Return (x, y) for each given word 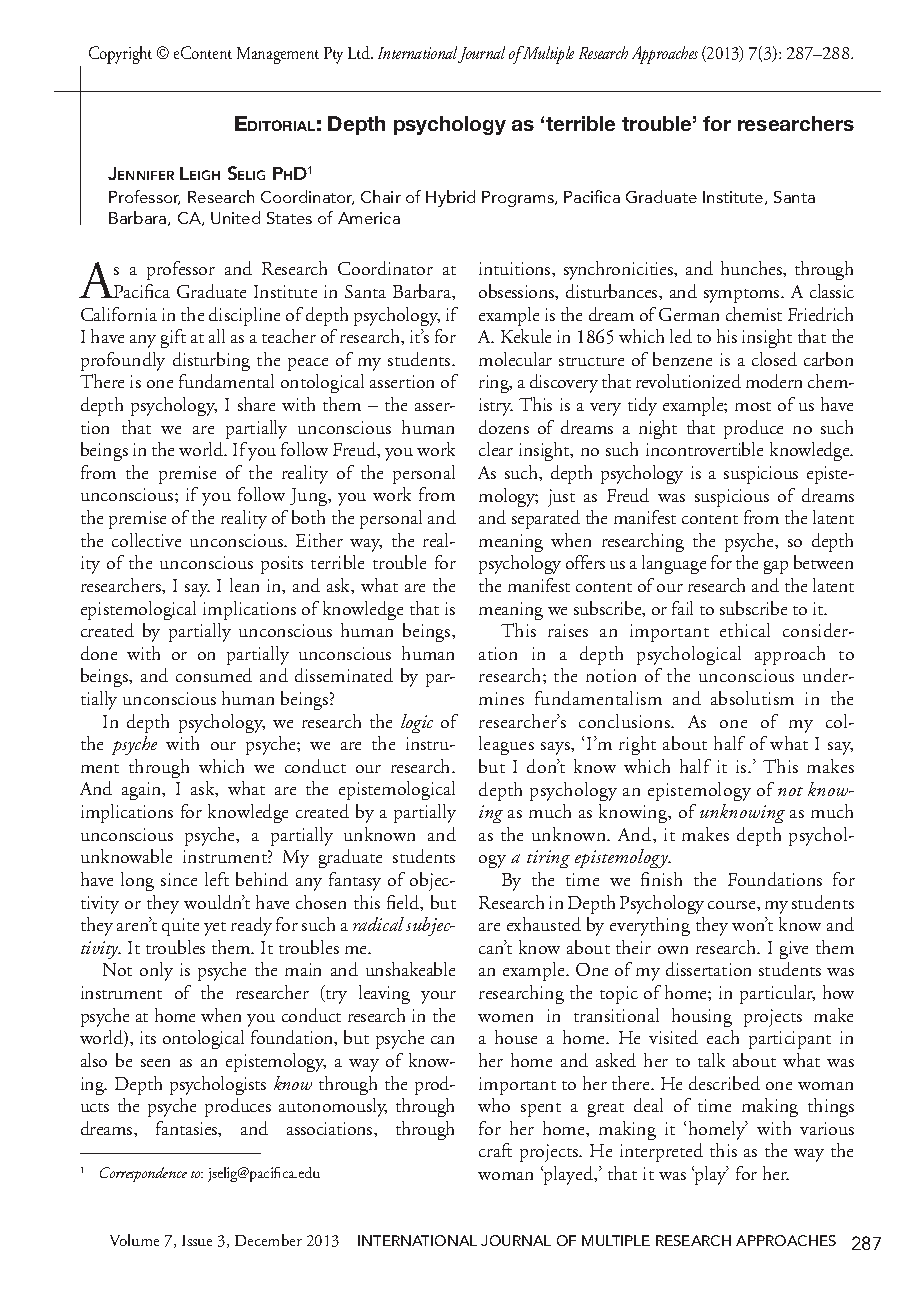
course (733, 905)
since (179, 879)
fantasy (355, 881)
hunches (753, 269)
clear (496, 449)
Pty (333, 55)
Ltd (360, 52)
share (256, 404)
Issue (197, 1240)
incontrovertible (704, 449)
